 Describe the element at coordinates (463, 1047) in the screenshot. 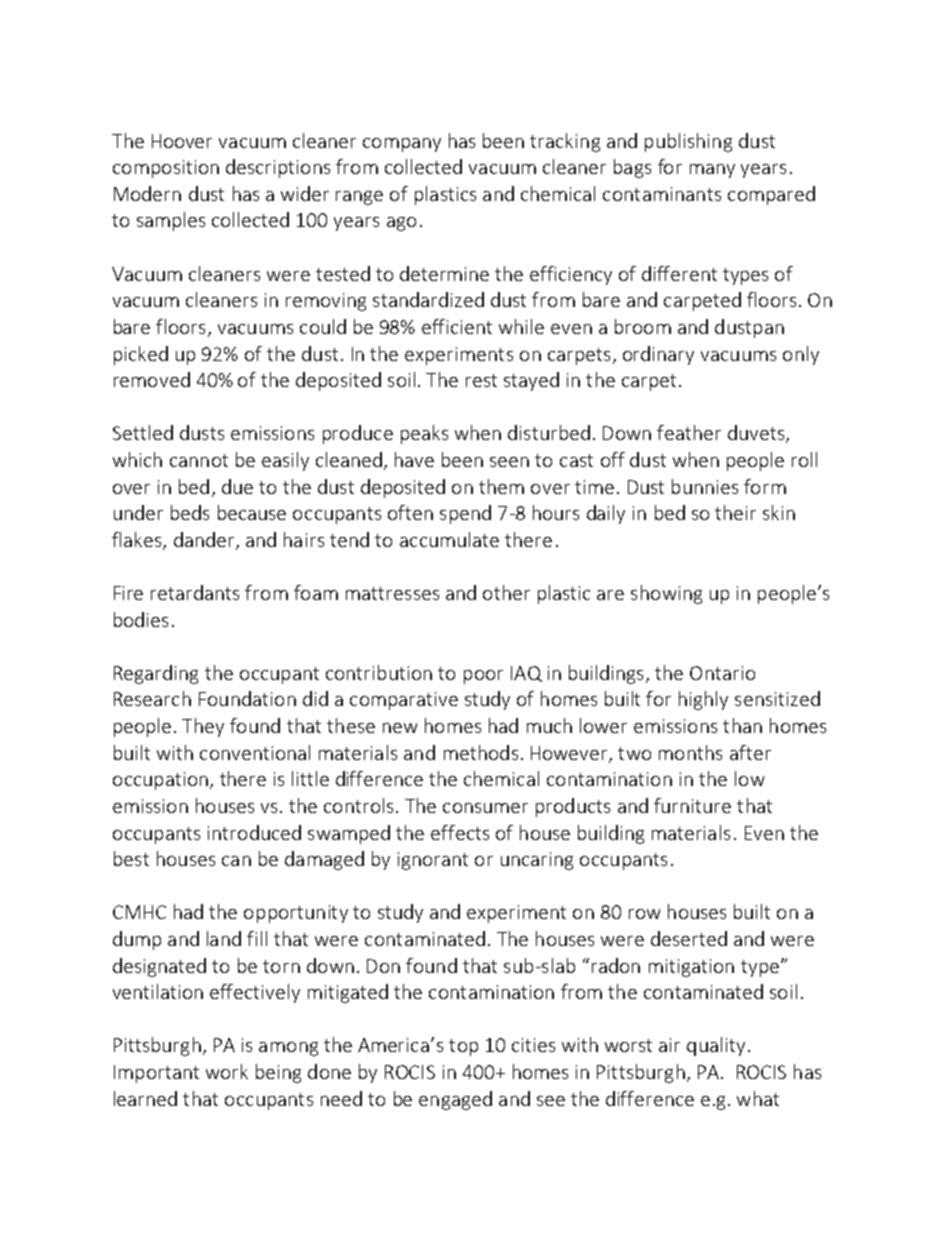

I see `top` at that location.
